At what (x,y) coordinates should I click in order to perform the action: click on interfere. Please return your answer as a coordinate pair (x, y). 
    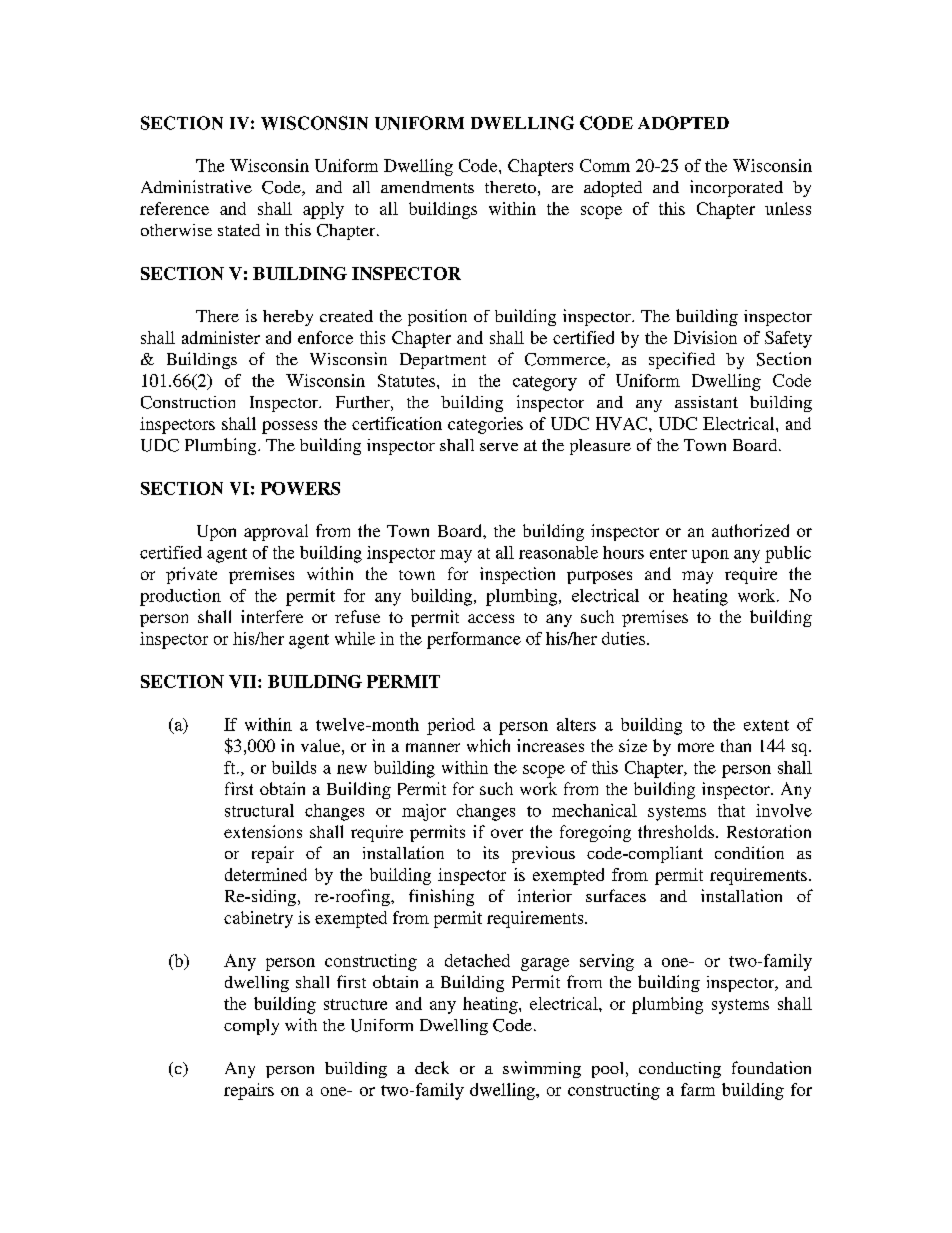
    Looking at the image, I should click on (272, 616).
